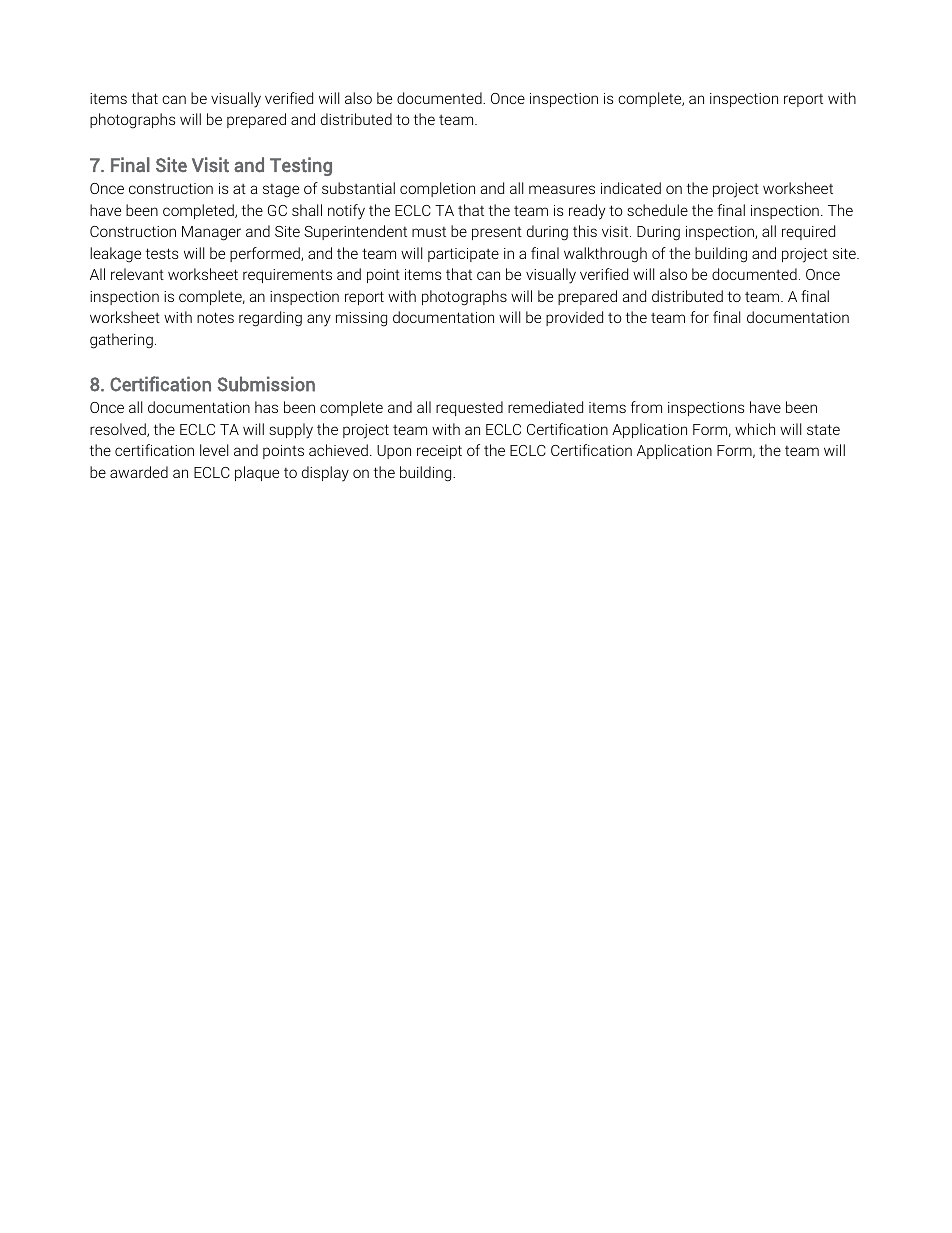 This document has width=952, height=1233. Describe the element at coordinates (469, 408) in the document. I see `requested` at that location.
